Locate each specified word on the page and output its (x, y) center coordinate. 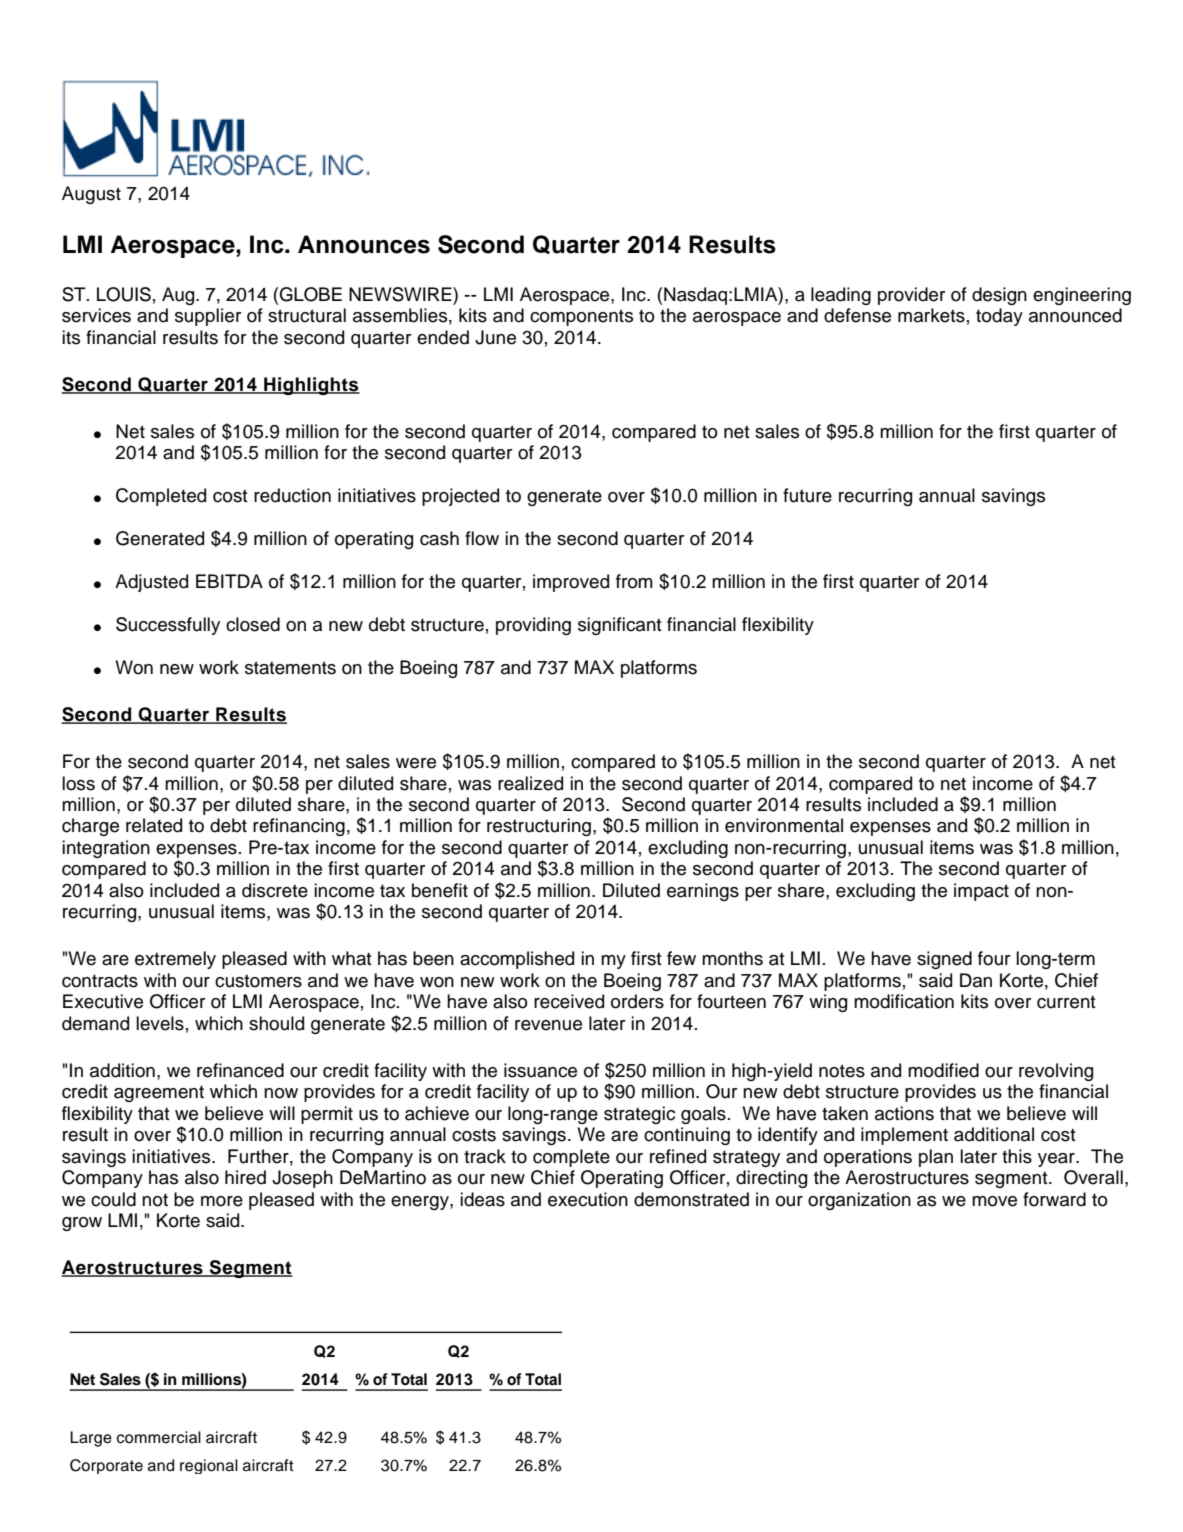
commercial (159, 1437)
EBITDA (229, 581)
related (154, 825)
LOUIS (124, 294)
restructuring (539, 827)
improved (571, 583)
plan (936, 1158)
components (581, 317)
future (807, 495)
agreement (159, 1094)
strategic (639, 1115)
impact (981, 892)
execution (588, 1199)
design (999, 296)
